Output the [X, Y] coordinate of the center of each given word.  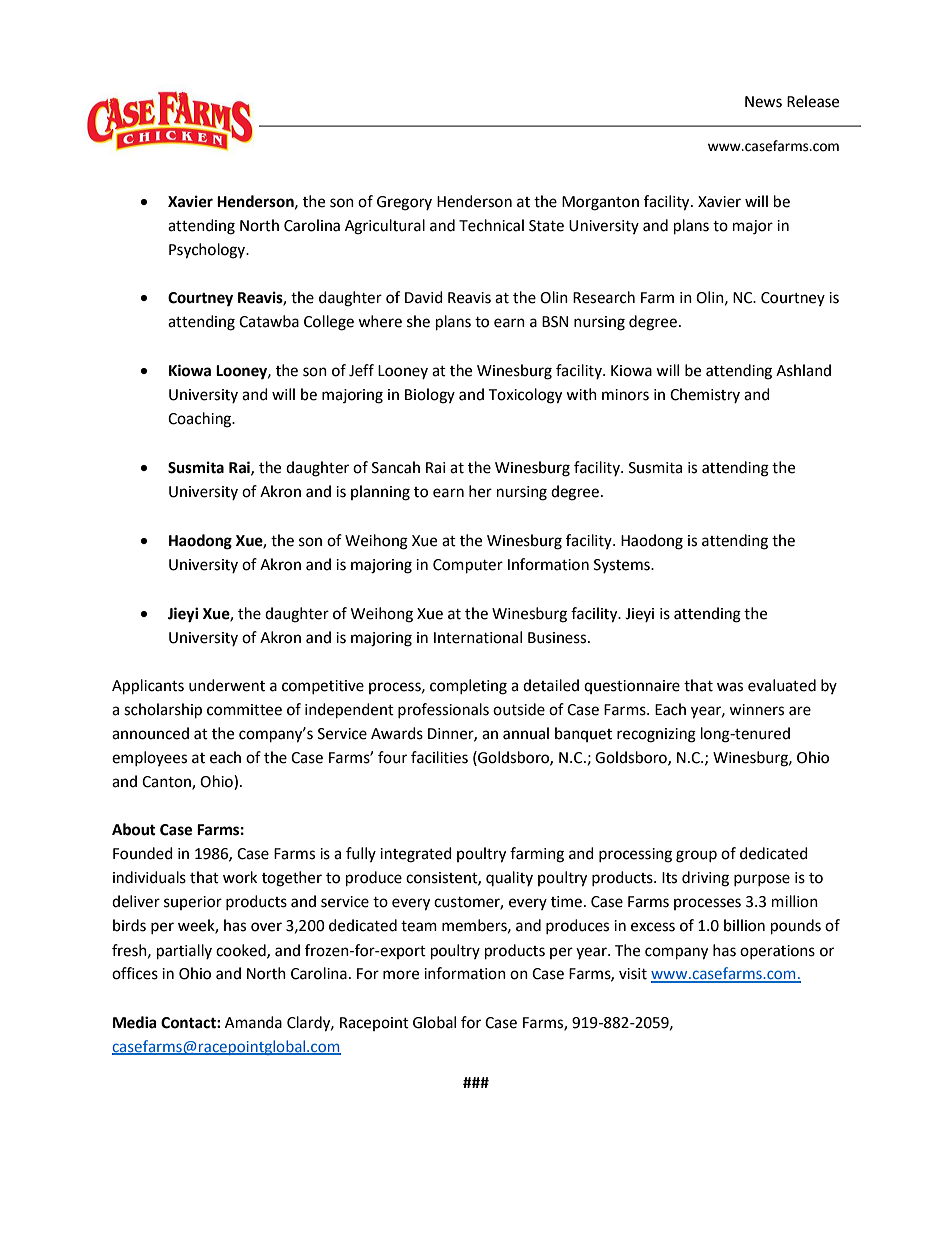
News [763, 102]
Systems [623, 566]
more [401, 975]
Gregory [404, 203]
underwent [227, 685]
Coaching [201, 420]
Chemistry [705, 395]
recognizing [656, 735]
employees [149, 758]
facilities [439, 757]
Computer [468, 566]
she [418, 321]
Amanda [253, 1022]
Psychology [208, 251]
